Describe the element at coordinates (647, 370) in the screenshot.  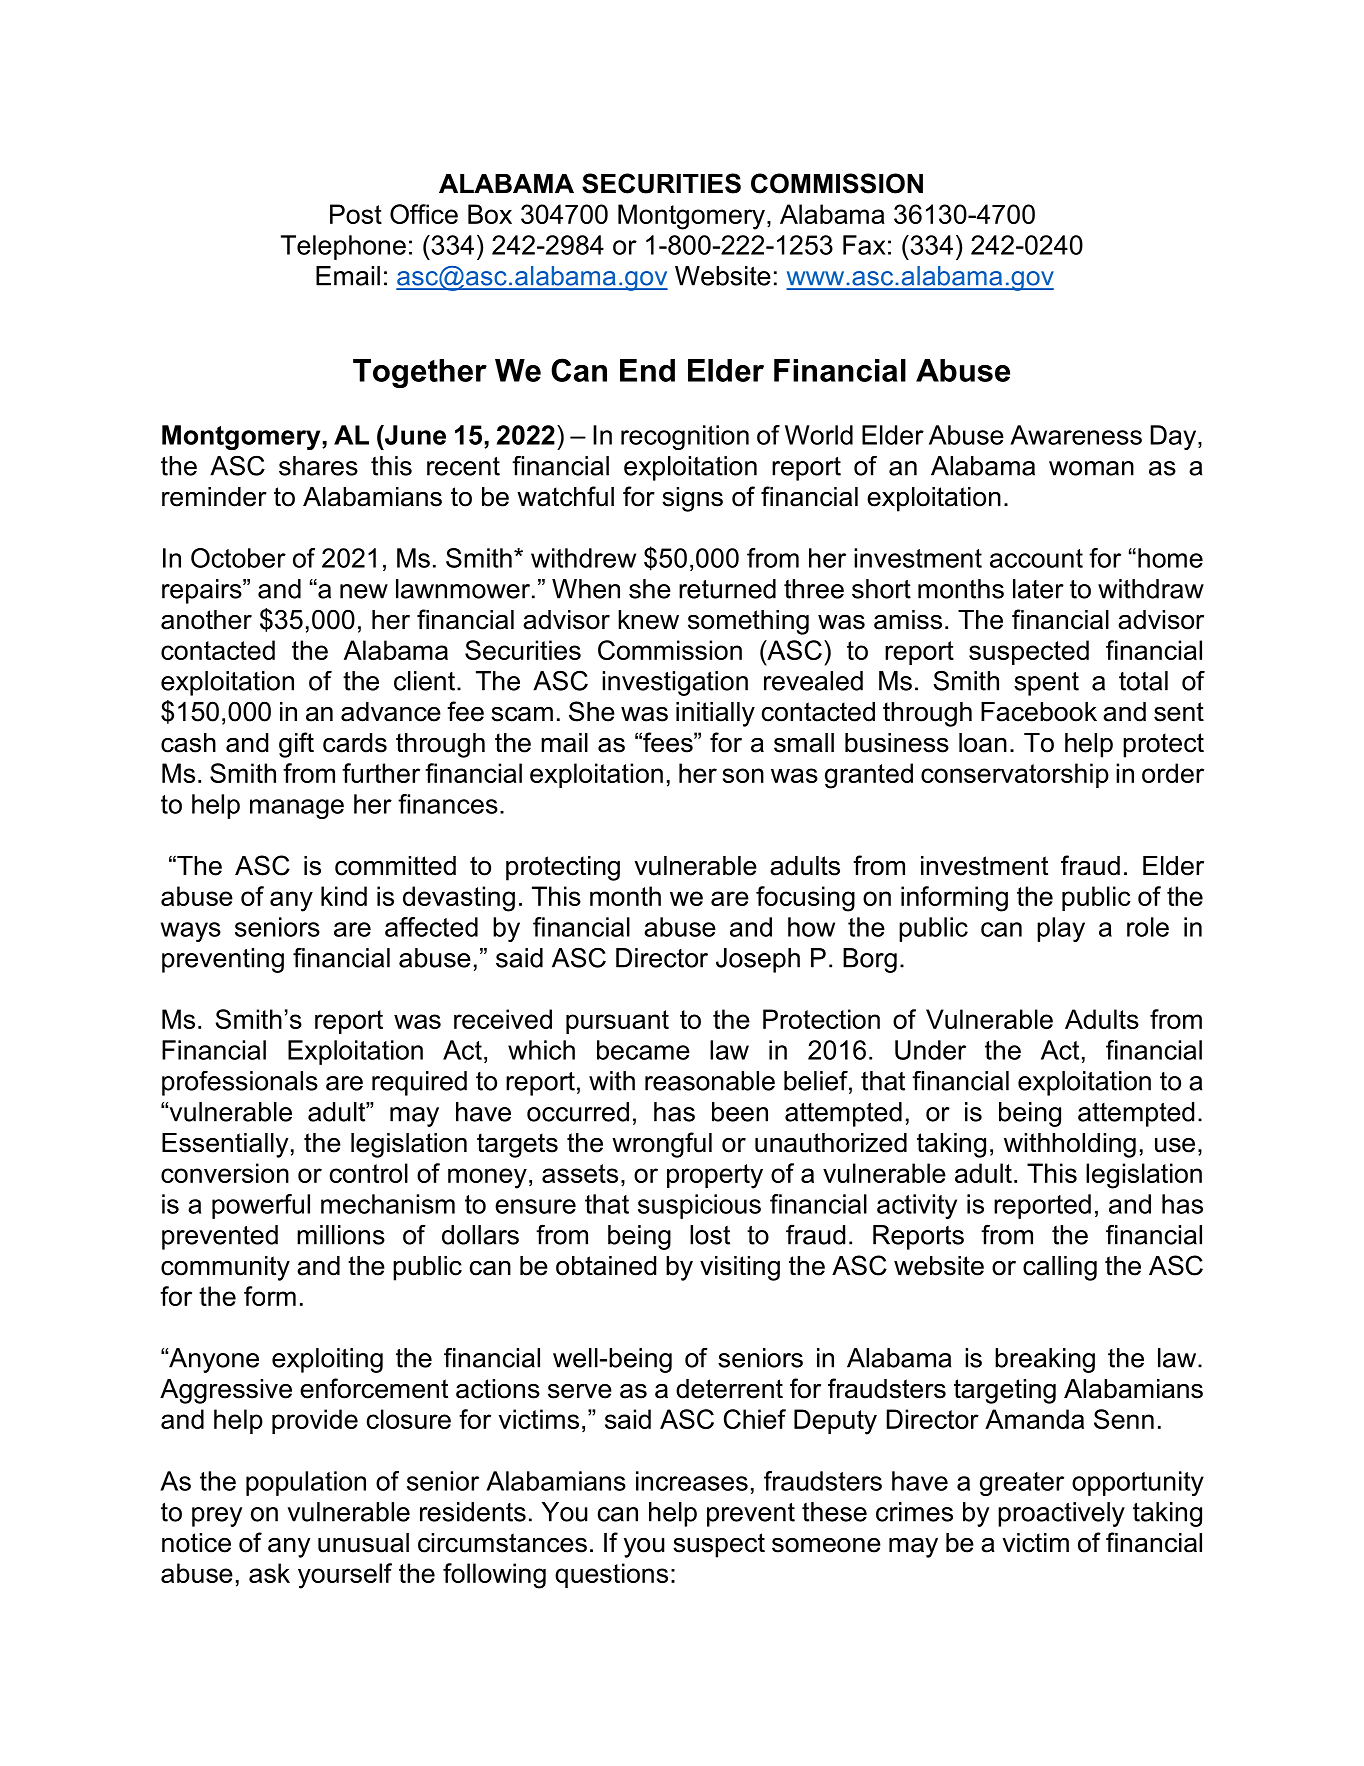
I see `End` at that location.
